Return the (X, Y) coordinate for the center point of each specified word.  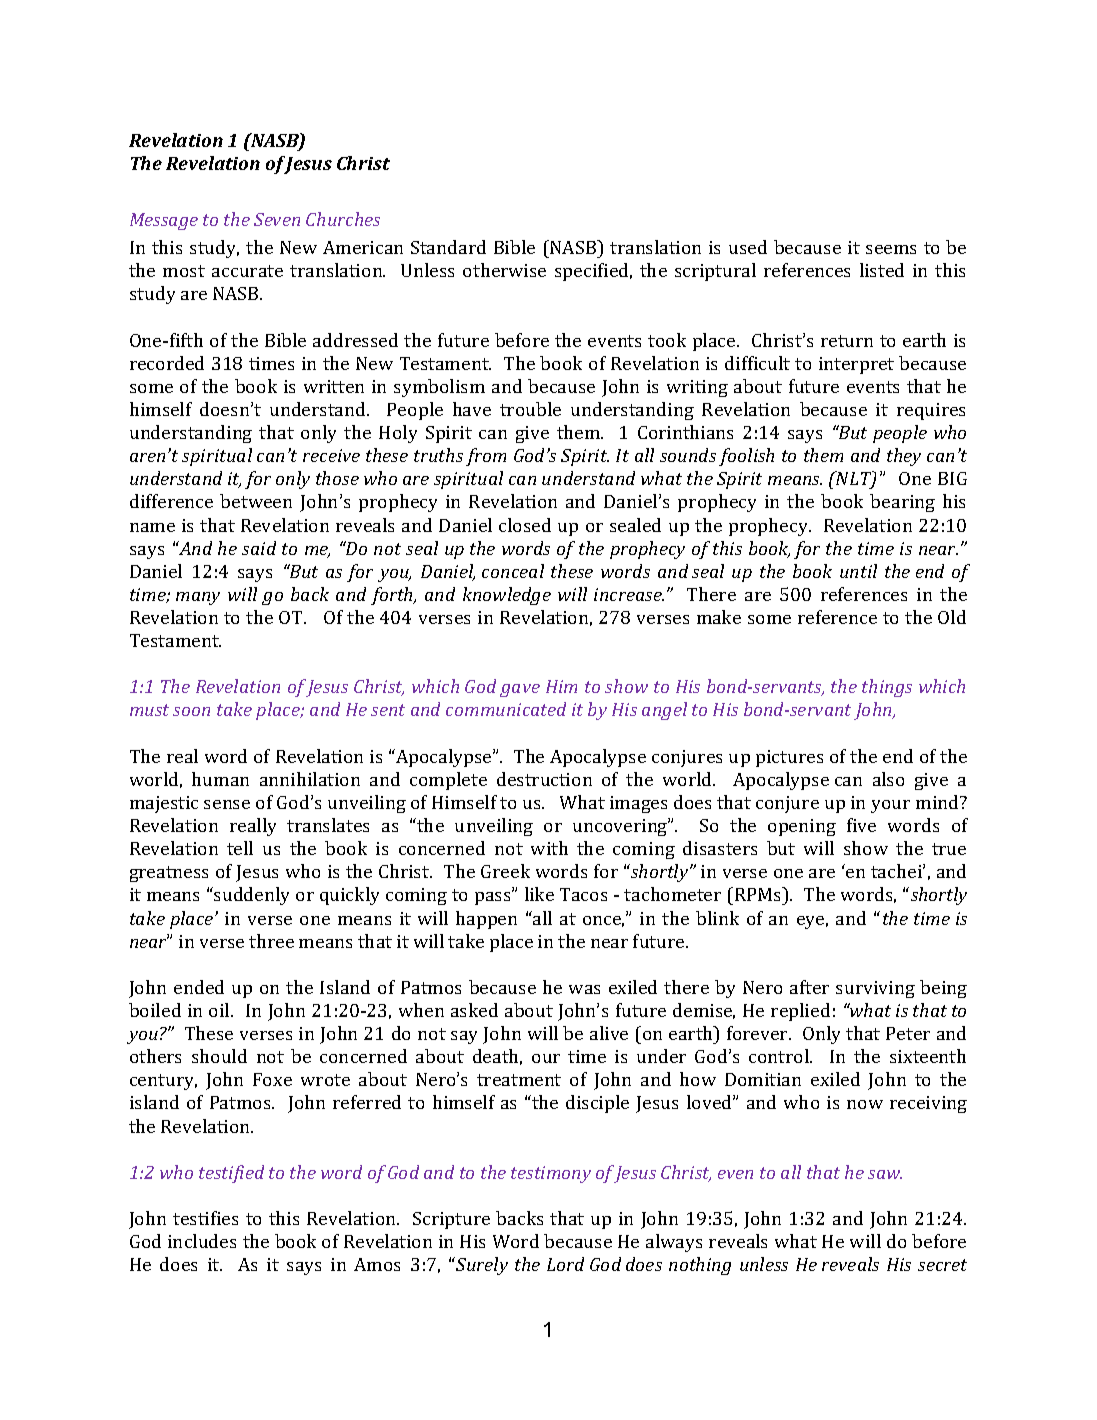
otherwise (504, 270)
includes (202, 1241)
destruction (544, 779)
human (220, 779)
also (888, 779)
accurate (247, 271)
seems (891, 249)
